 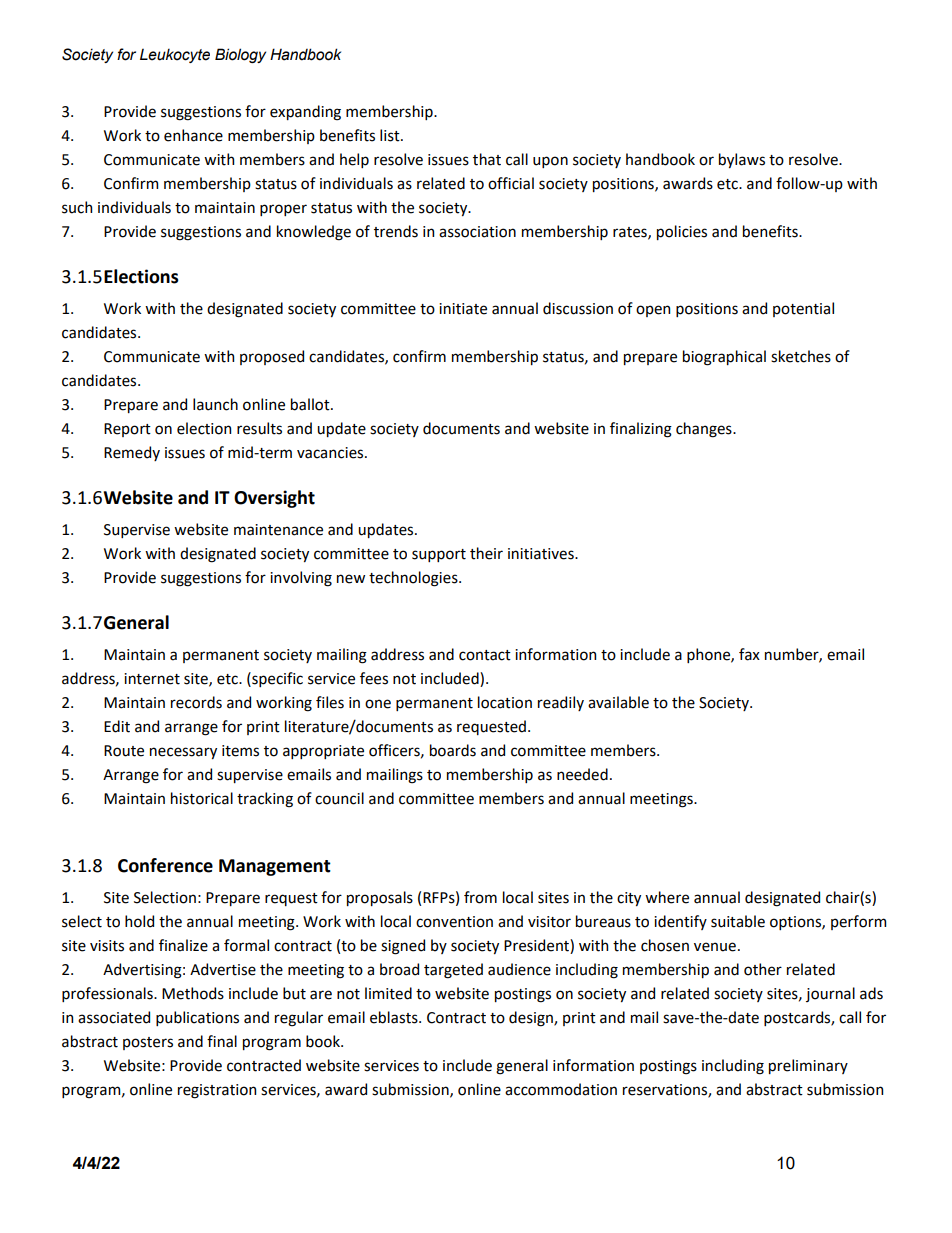 What do you see at coordinates (391, 135) in the page?
I see `list` at bounding box center [391, 135].
